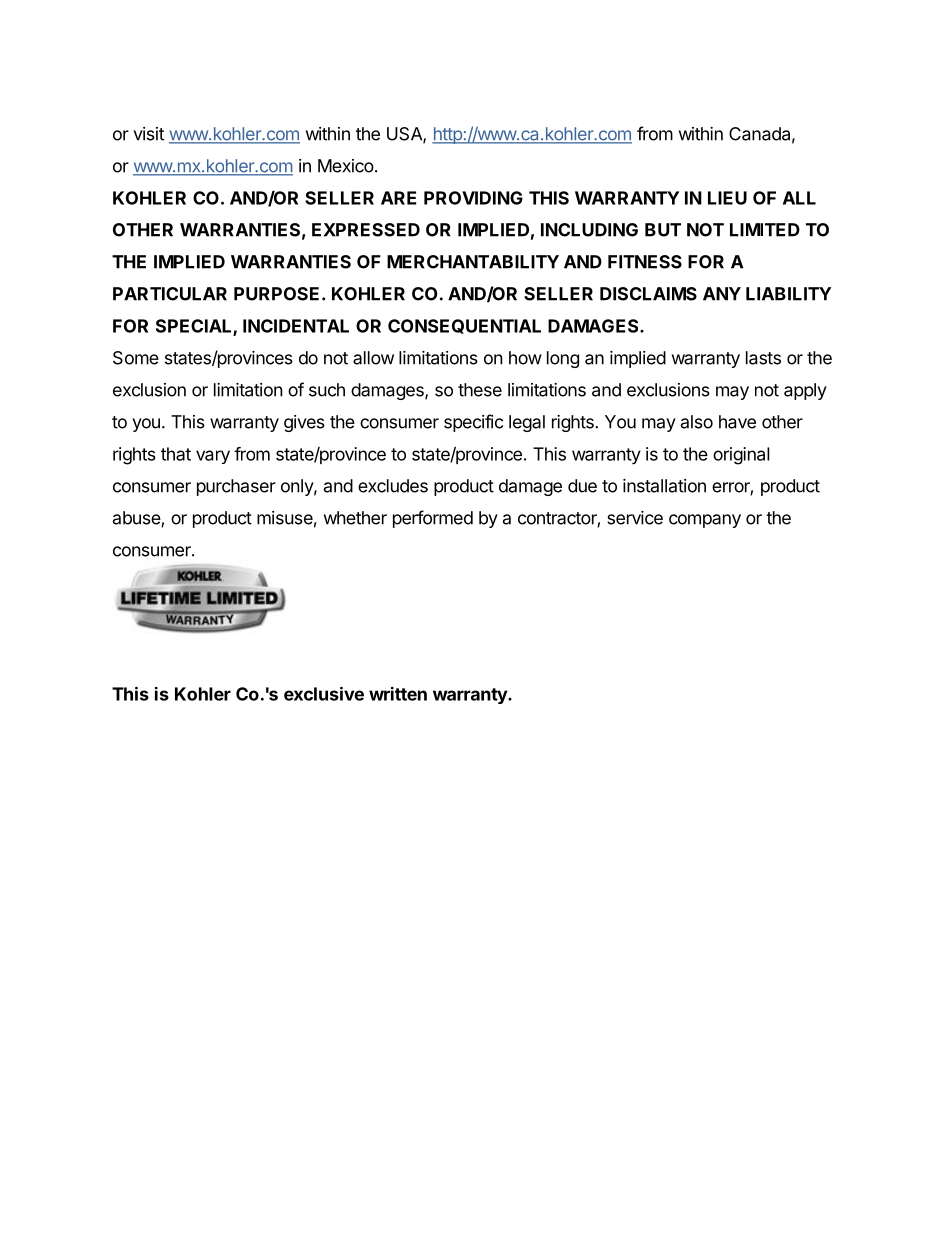  What do you see at coordinates (473, 423) in the screenshot?
I see `specific` at bounding box center [473, 423].
